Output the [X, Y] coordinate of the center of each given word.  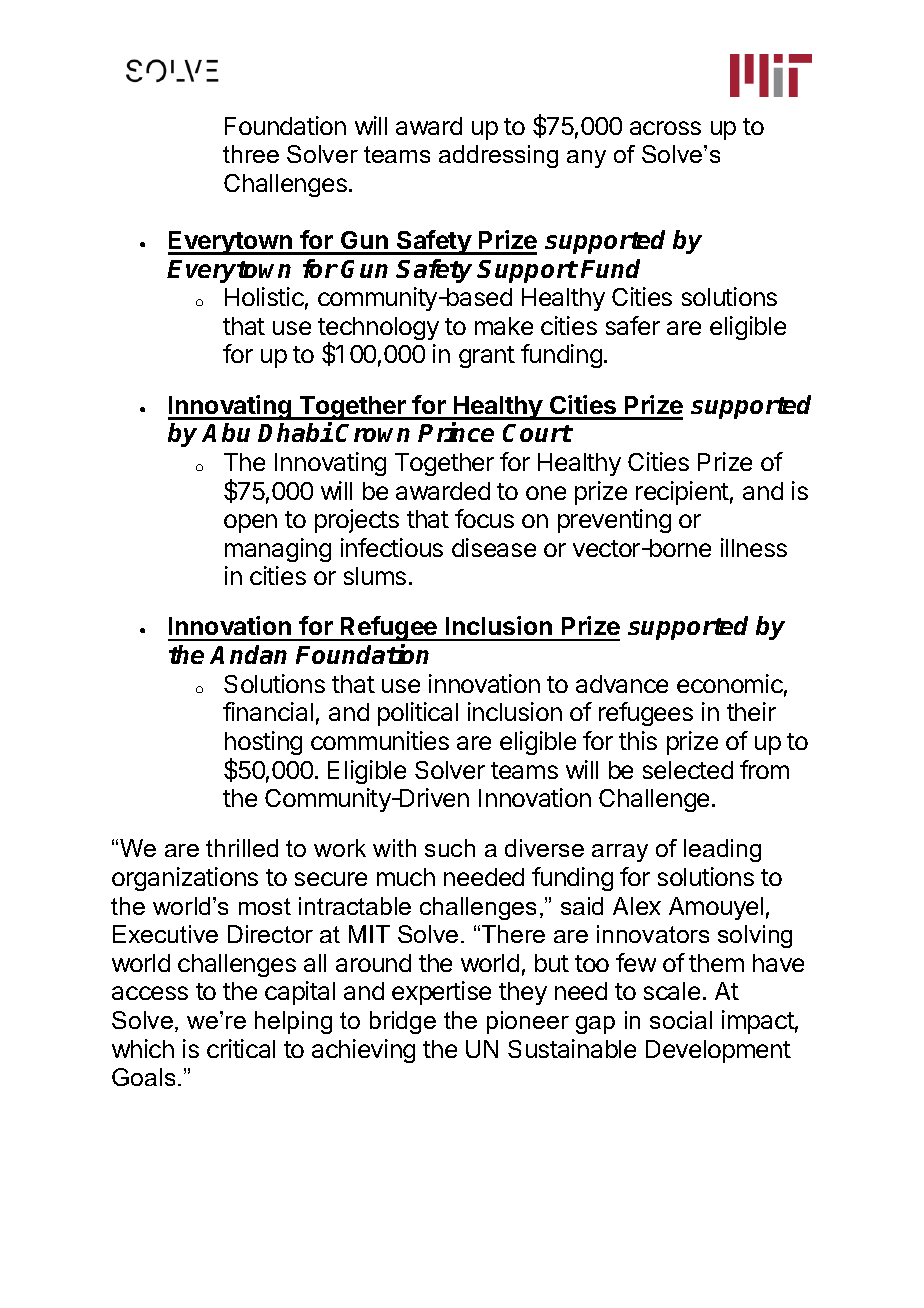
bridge [403, 1022]
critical [241, 1048]
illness [754, 547]
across [665, 128]
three [251, 154]
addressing [498, 156]
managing [278, 550]
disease [494, 547]
